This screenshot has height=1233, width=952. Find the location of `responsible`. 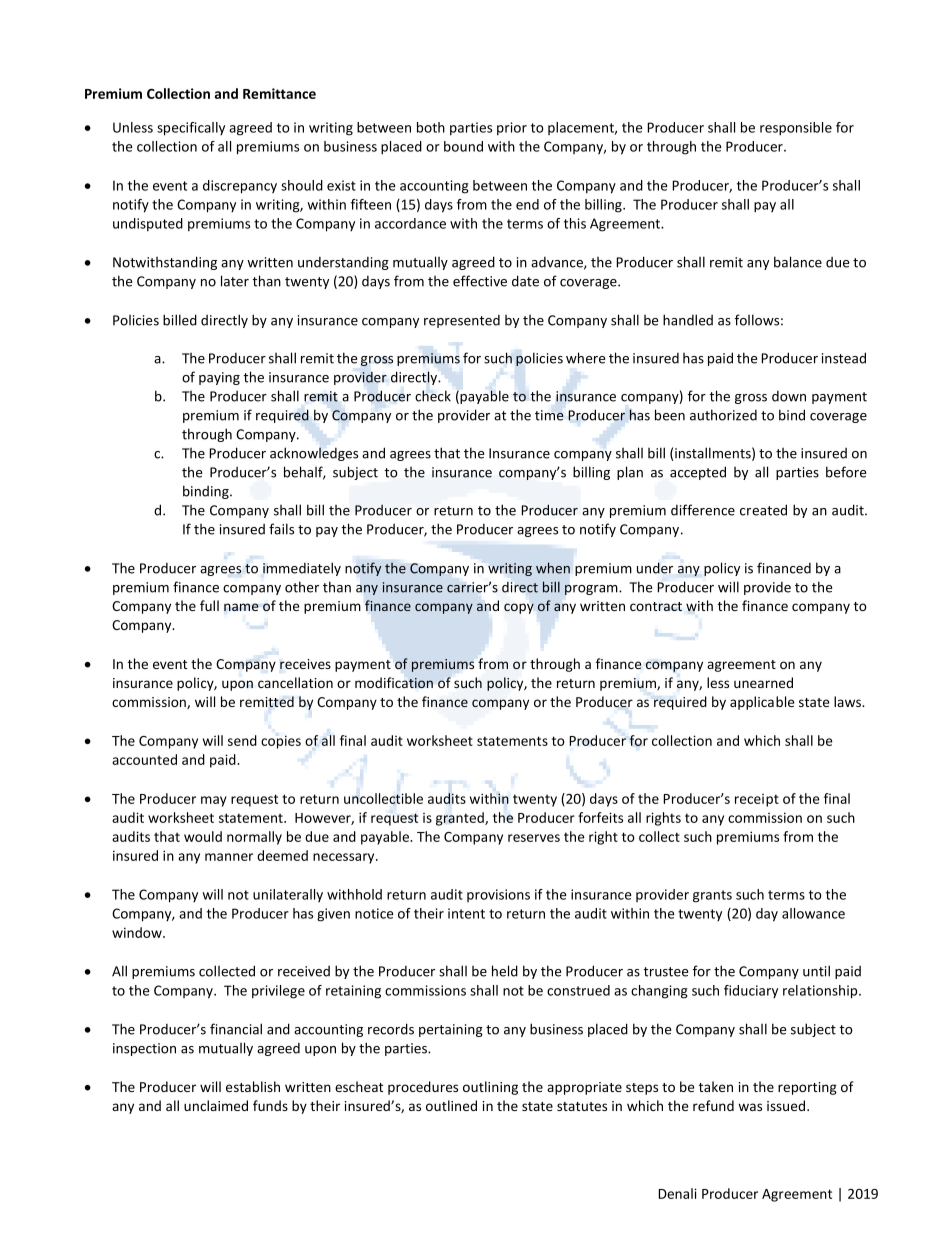

responsible is located at coordinates (796, 129).
